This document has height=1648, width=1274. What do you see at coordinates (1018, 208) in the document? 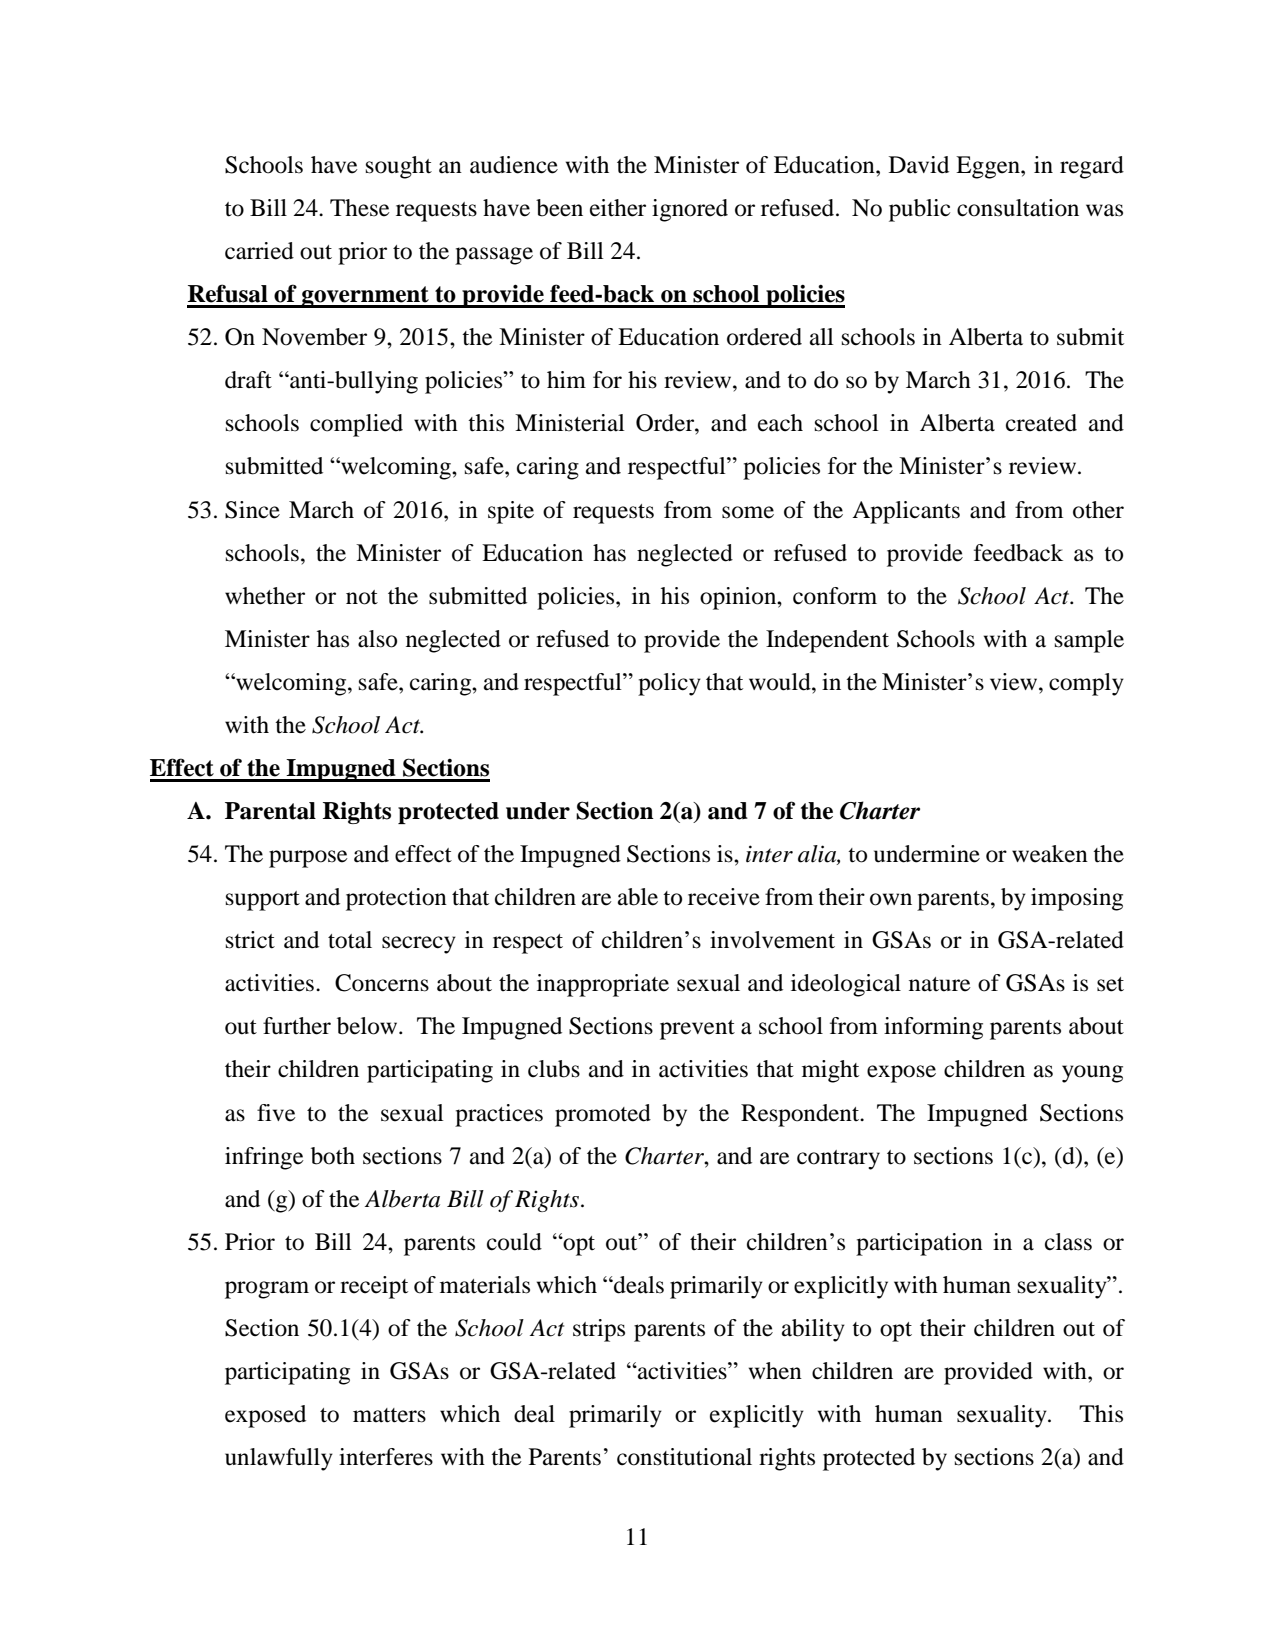
I see `consultation` at bounding box center [1018, 208].
